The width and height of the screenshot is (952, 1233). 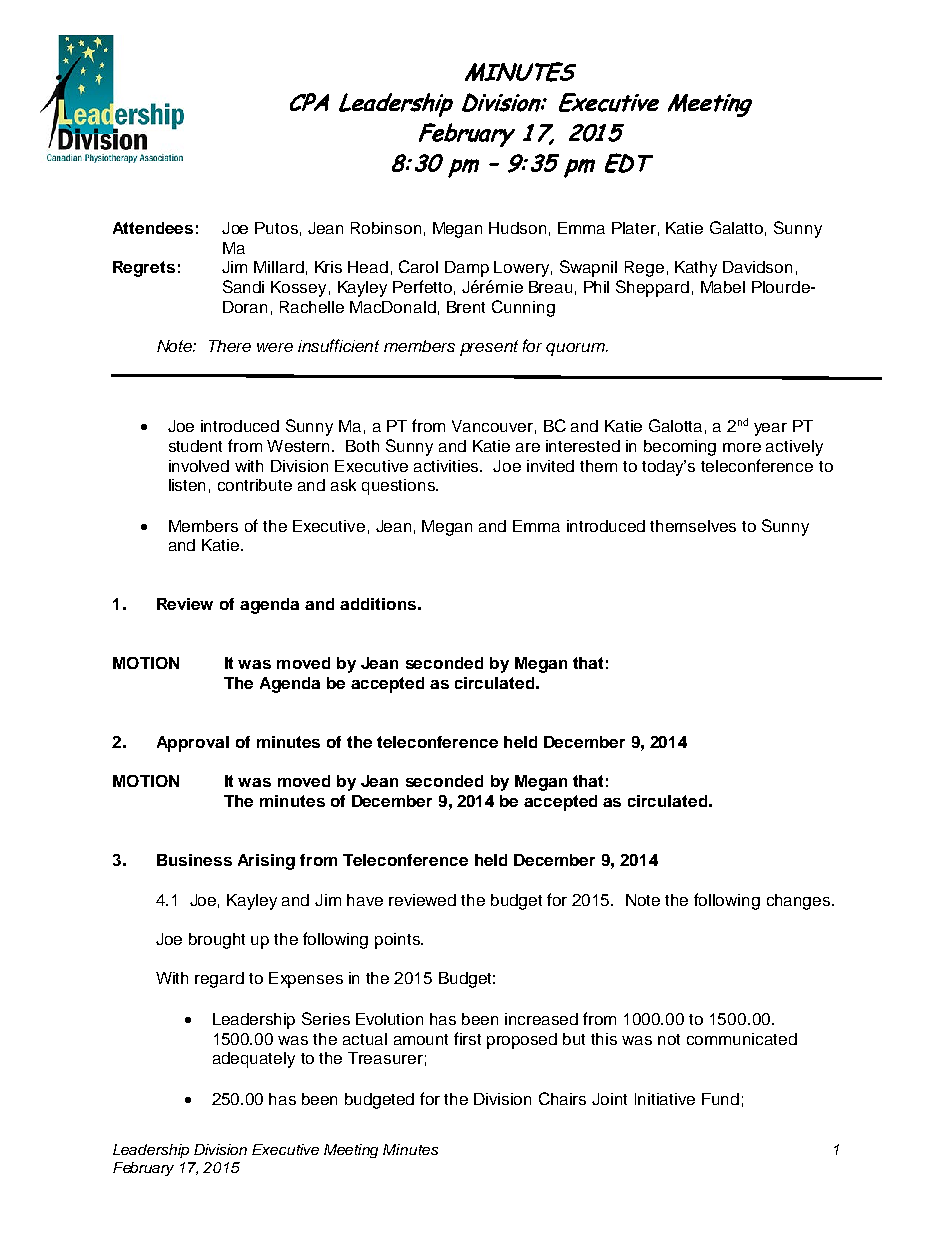 What do you see at coordinates (448, 466) in the screenshot?
I see `activities` at bounding box center [448, 466].
